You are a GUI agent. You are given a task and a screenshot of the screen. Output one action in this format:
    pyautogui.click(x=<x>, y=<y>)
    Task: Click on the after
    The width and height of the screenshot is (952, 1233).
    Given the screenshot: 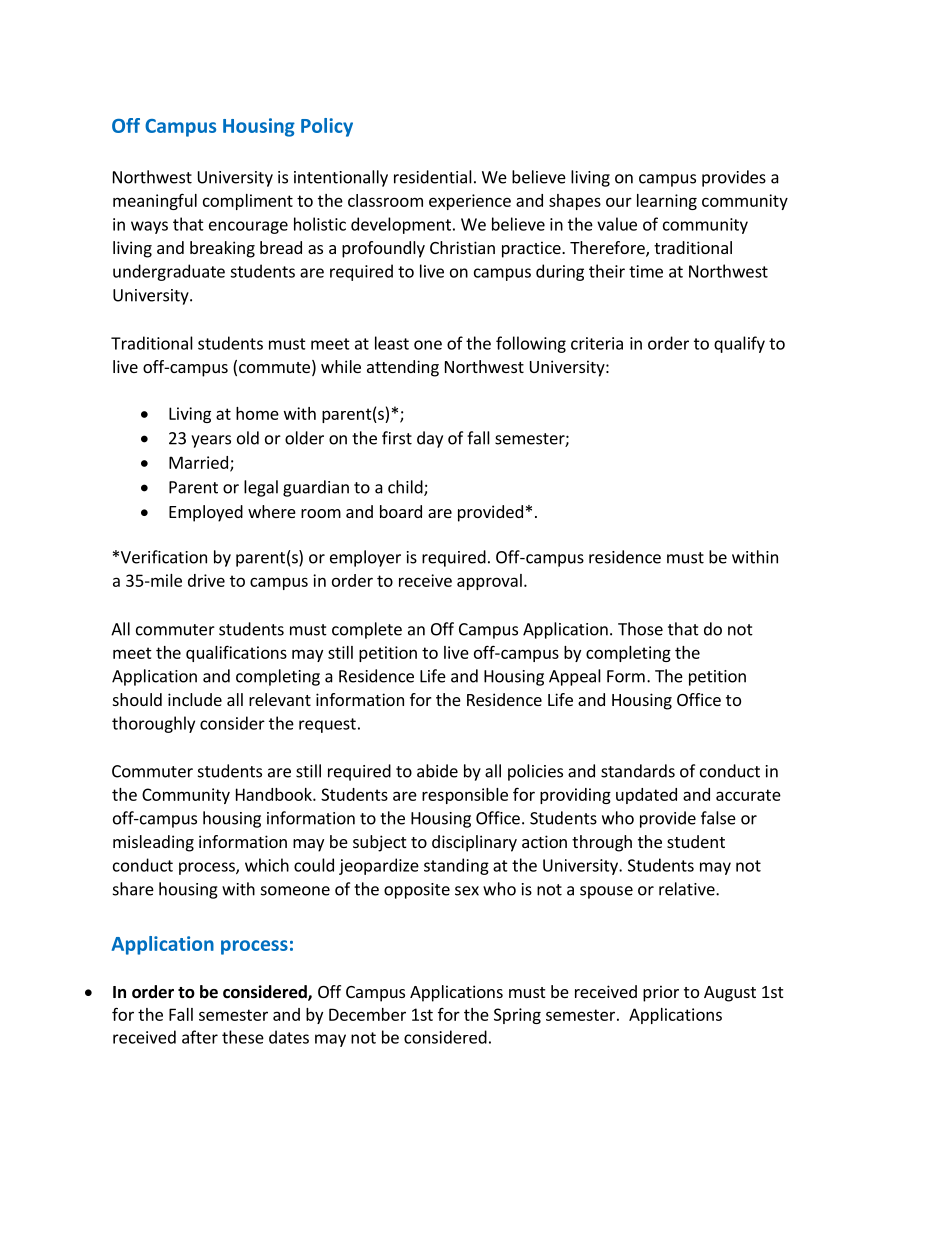 What is the action you would take?
    pyautogui.click(x=200, y=1037)
